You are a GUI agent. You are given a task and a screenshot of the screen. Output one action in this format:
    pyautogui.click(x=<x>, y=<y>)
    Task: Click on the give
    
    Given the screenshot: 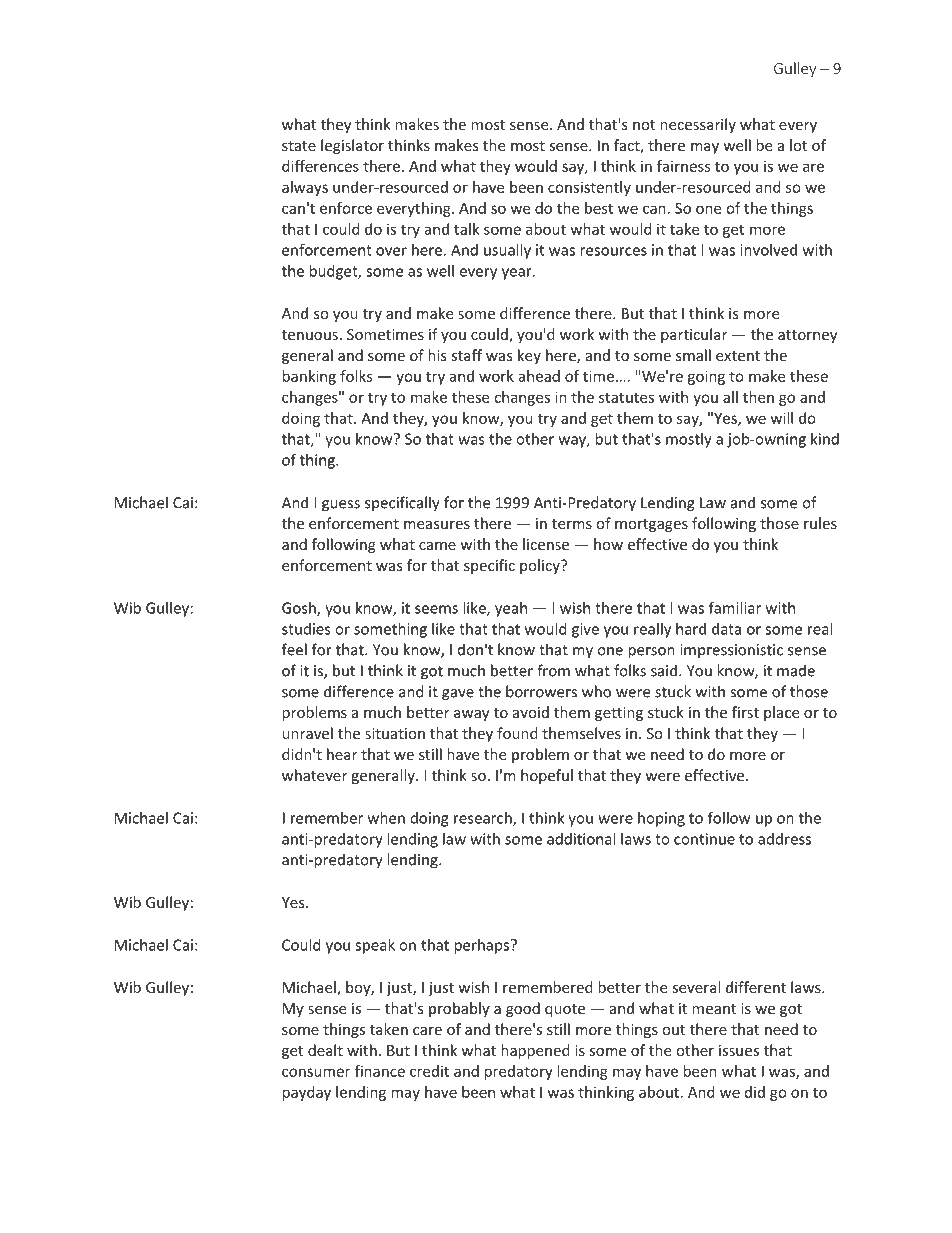 What is the action you would take?
    pyautogui.click(x=585, y=630)
